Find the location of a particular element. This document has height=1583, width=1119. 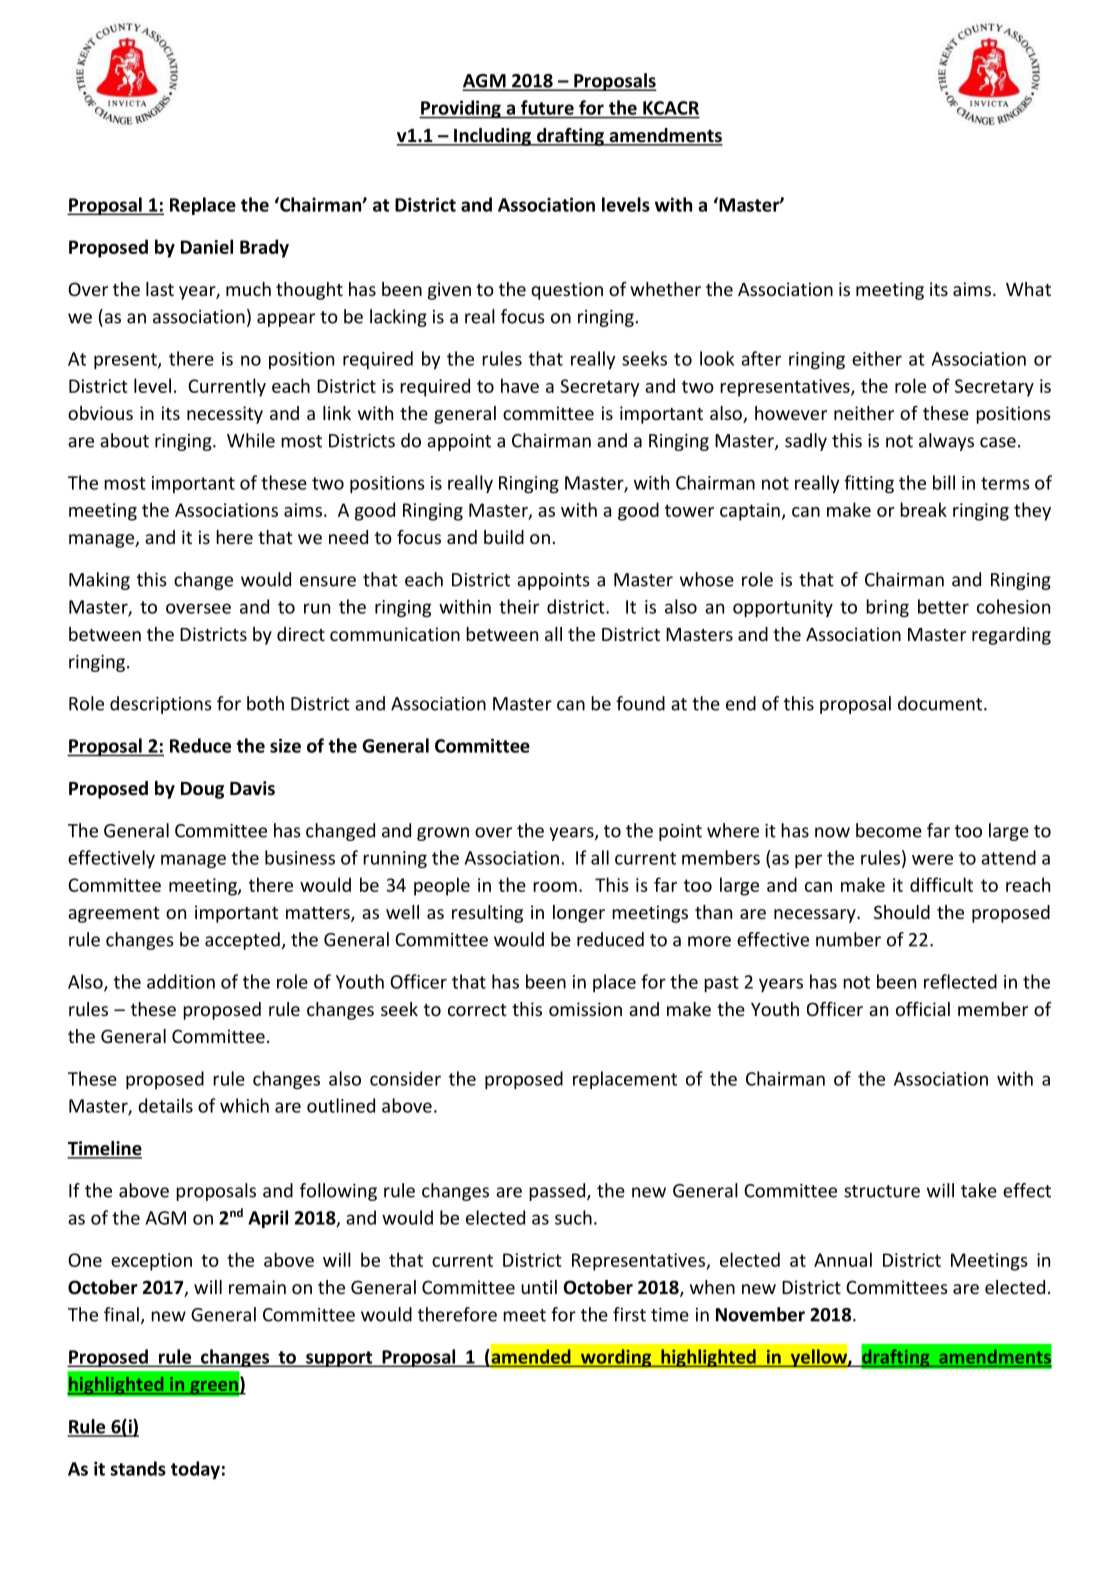

omission is located at coordinates (585, 1009).
